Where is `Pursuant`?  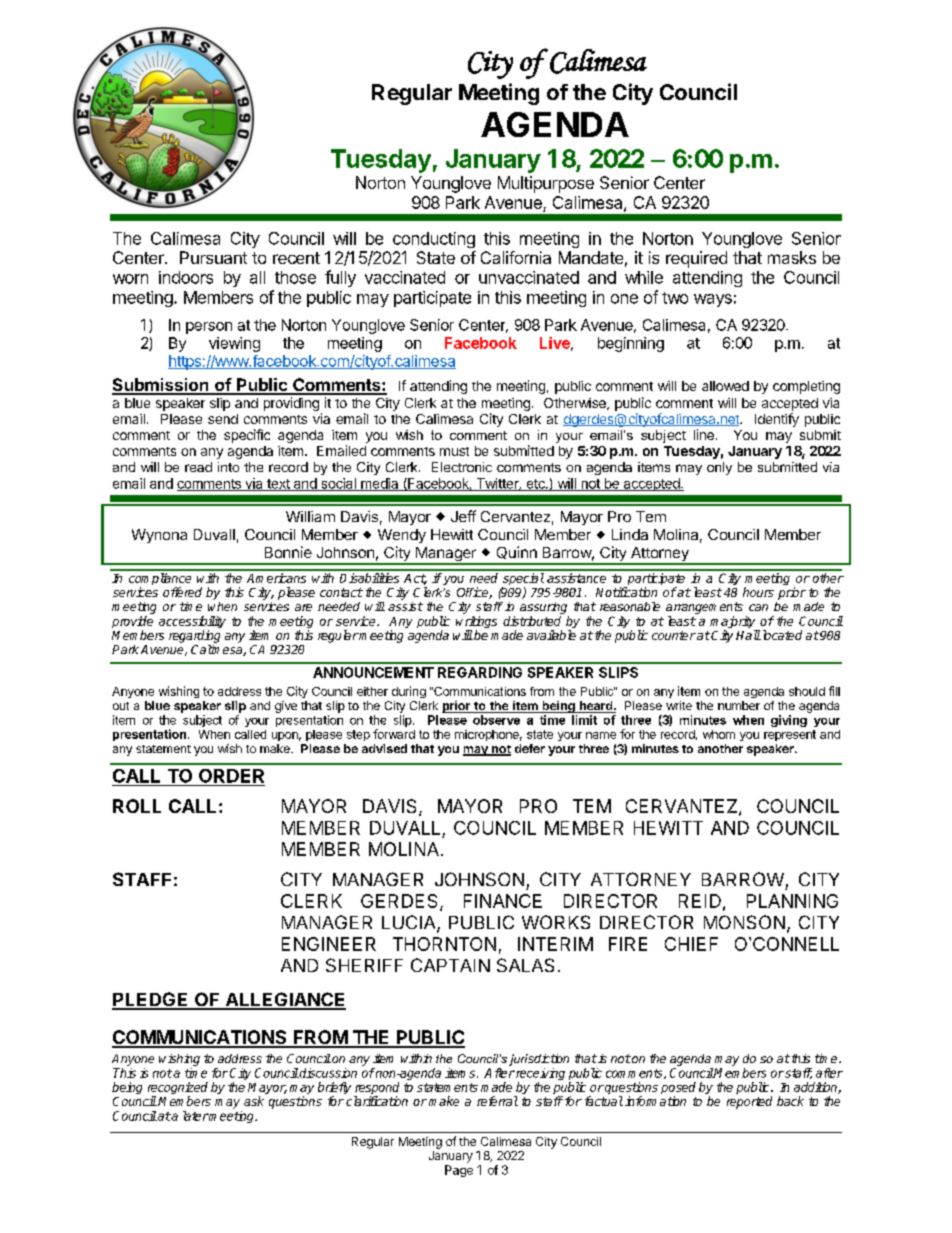 Pursuant is located at coordinates (213, 257).
